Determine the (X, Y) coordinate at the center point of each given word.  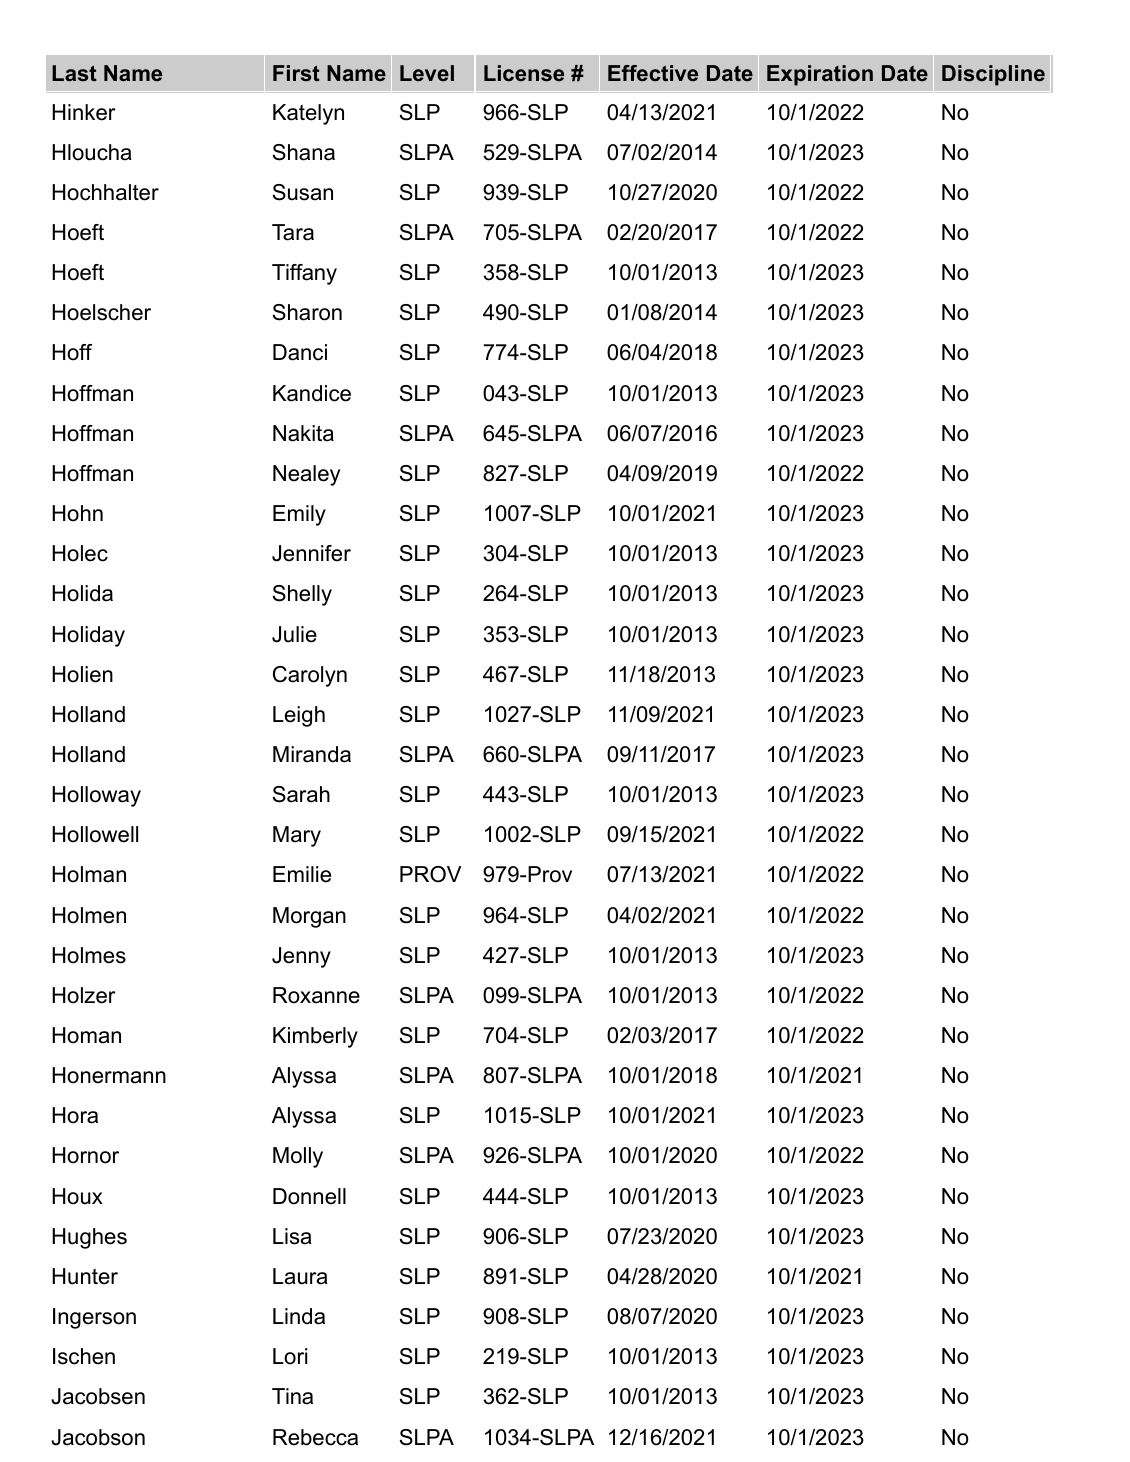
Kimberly (315, 1037)
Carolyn (310, 676)
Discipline (993, 75)
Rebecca (315, 1437)
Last (74, 73)
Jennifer (311, 553)
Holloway (96, 796)
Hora (75, 1115)
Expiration (820, 75)
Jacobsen (98, 1396)
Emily (299, 515)
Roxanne (316, 995)
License (524, 73)
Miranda (312, 754)
